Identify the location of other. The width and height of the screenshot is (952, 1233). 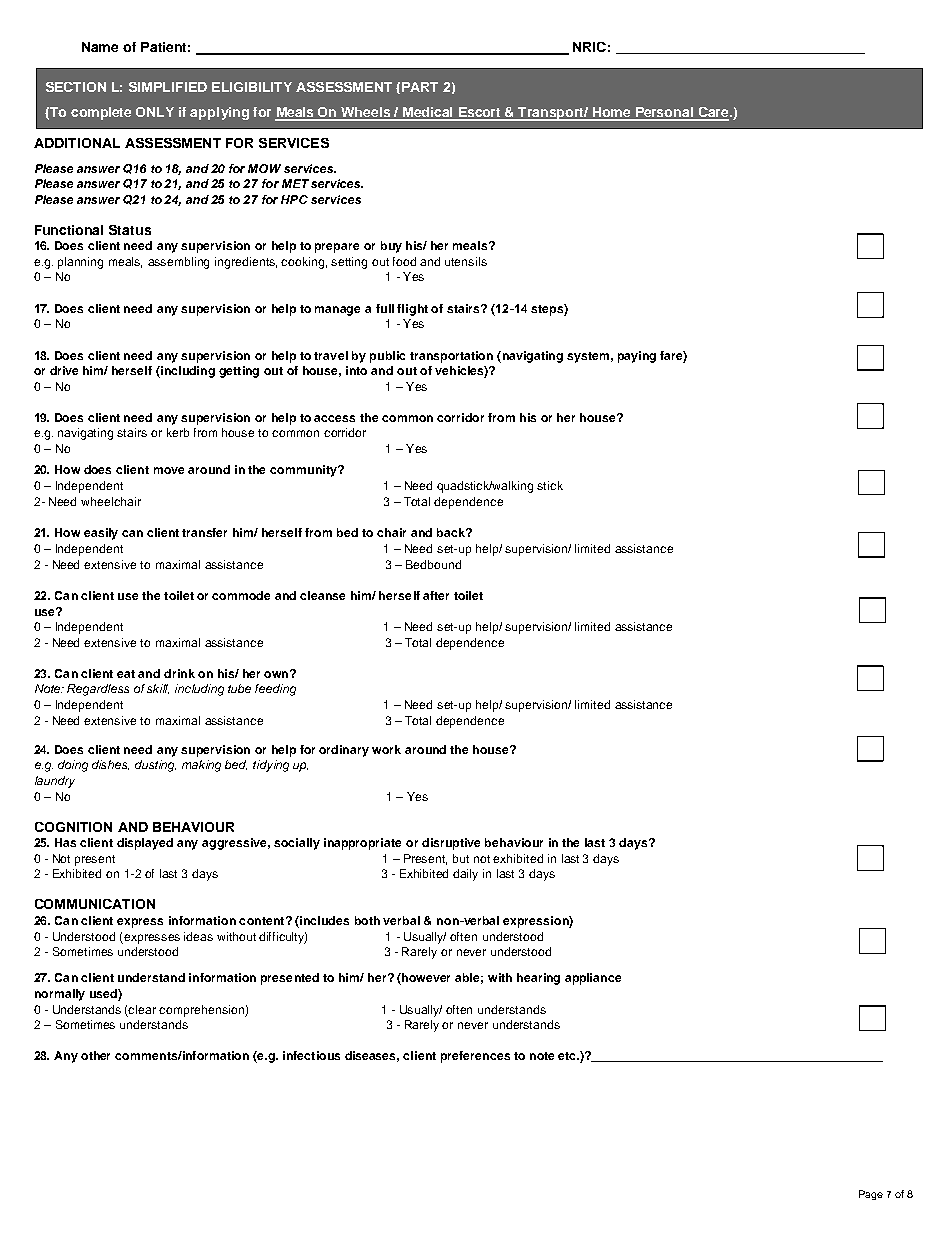
(95, 1055).
